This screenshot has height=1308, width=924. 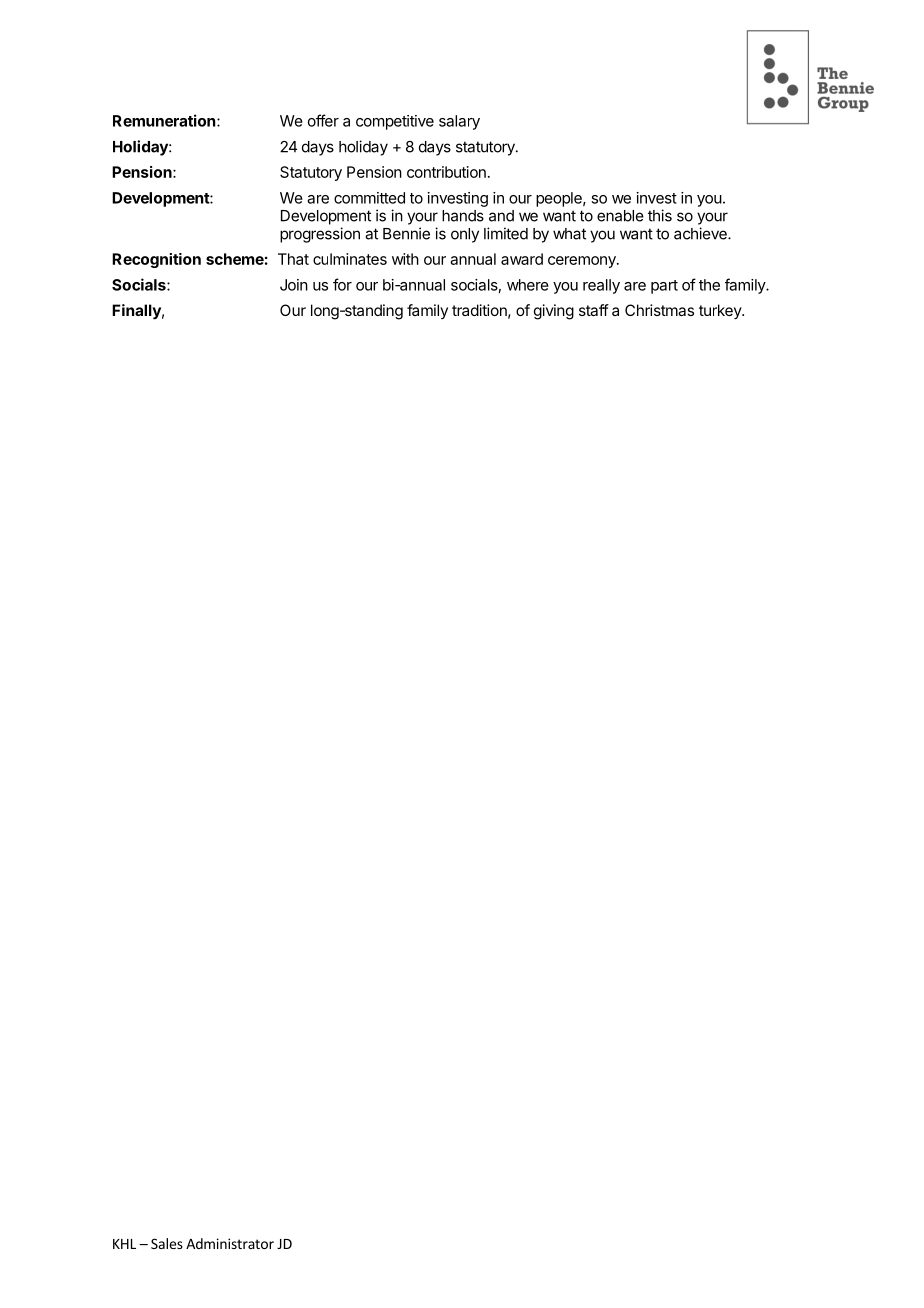 I want to click on this, so click(x=660, y=215).
